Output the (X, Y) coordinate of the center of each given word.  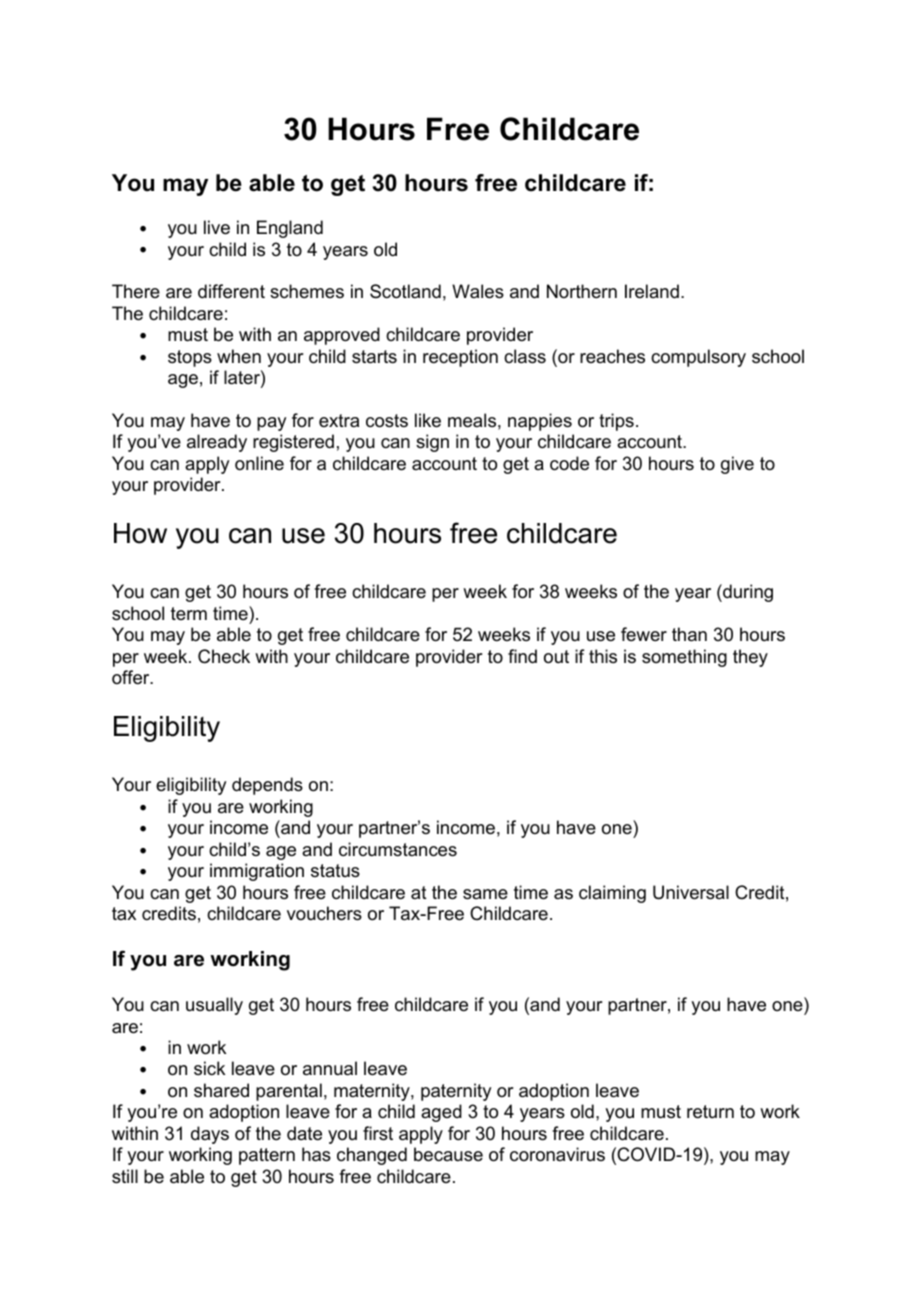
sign (432, 443)
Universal (691, 892)
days (210, 1135)
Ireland (652, 291)
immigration (257, 872)
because (448, 1154)
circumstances (398, 849)
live (217, 227)
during (747, 593)
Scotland (405, 291)
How (140, 533)
